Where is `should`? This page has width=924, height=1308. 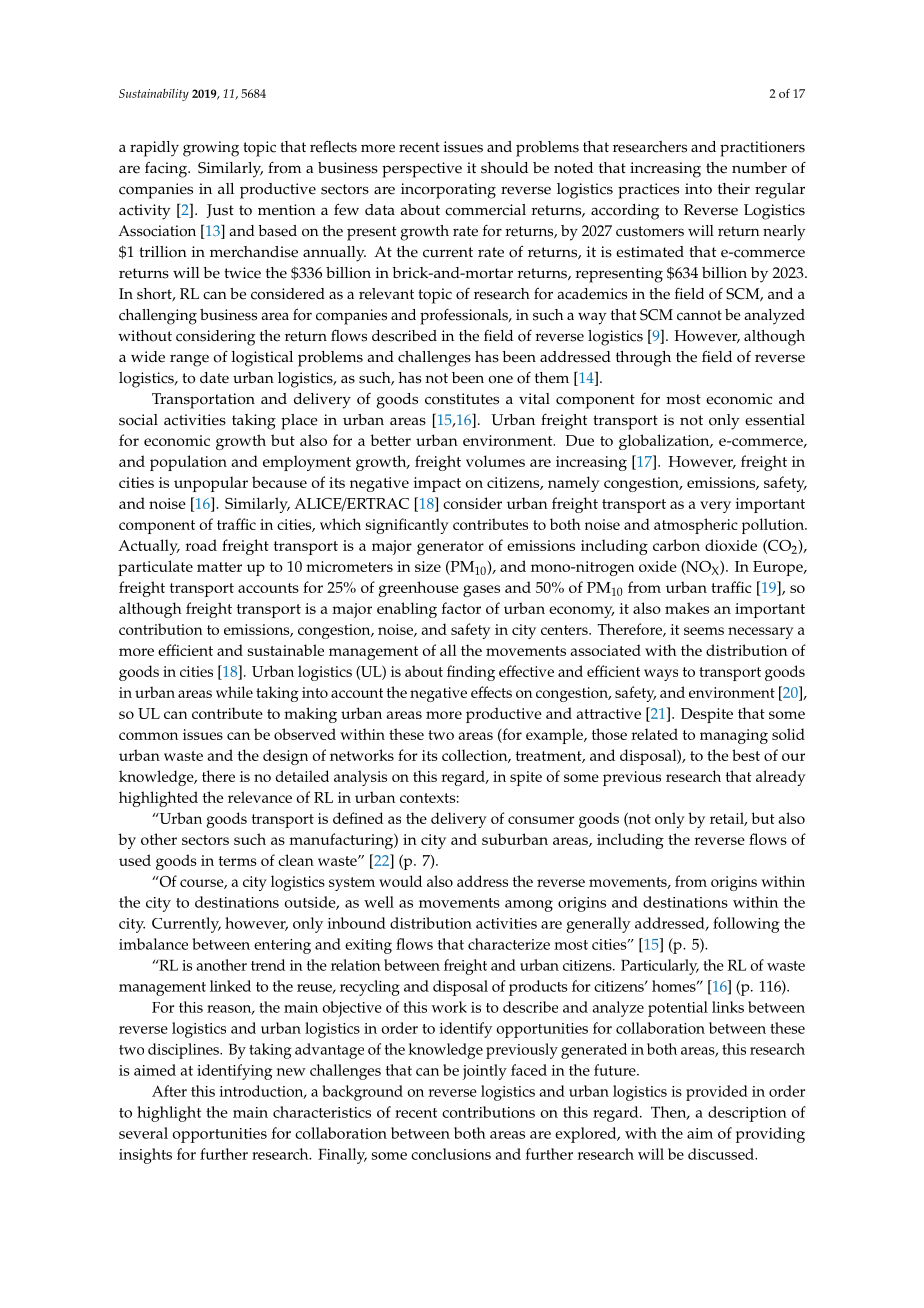
should is located at coordinates (504, 168).
